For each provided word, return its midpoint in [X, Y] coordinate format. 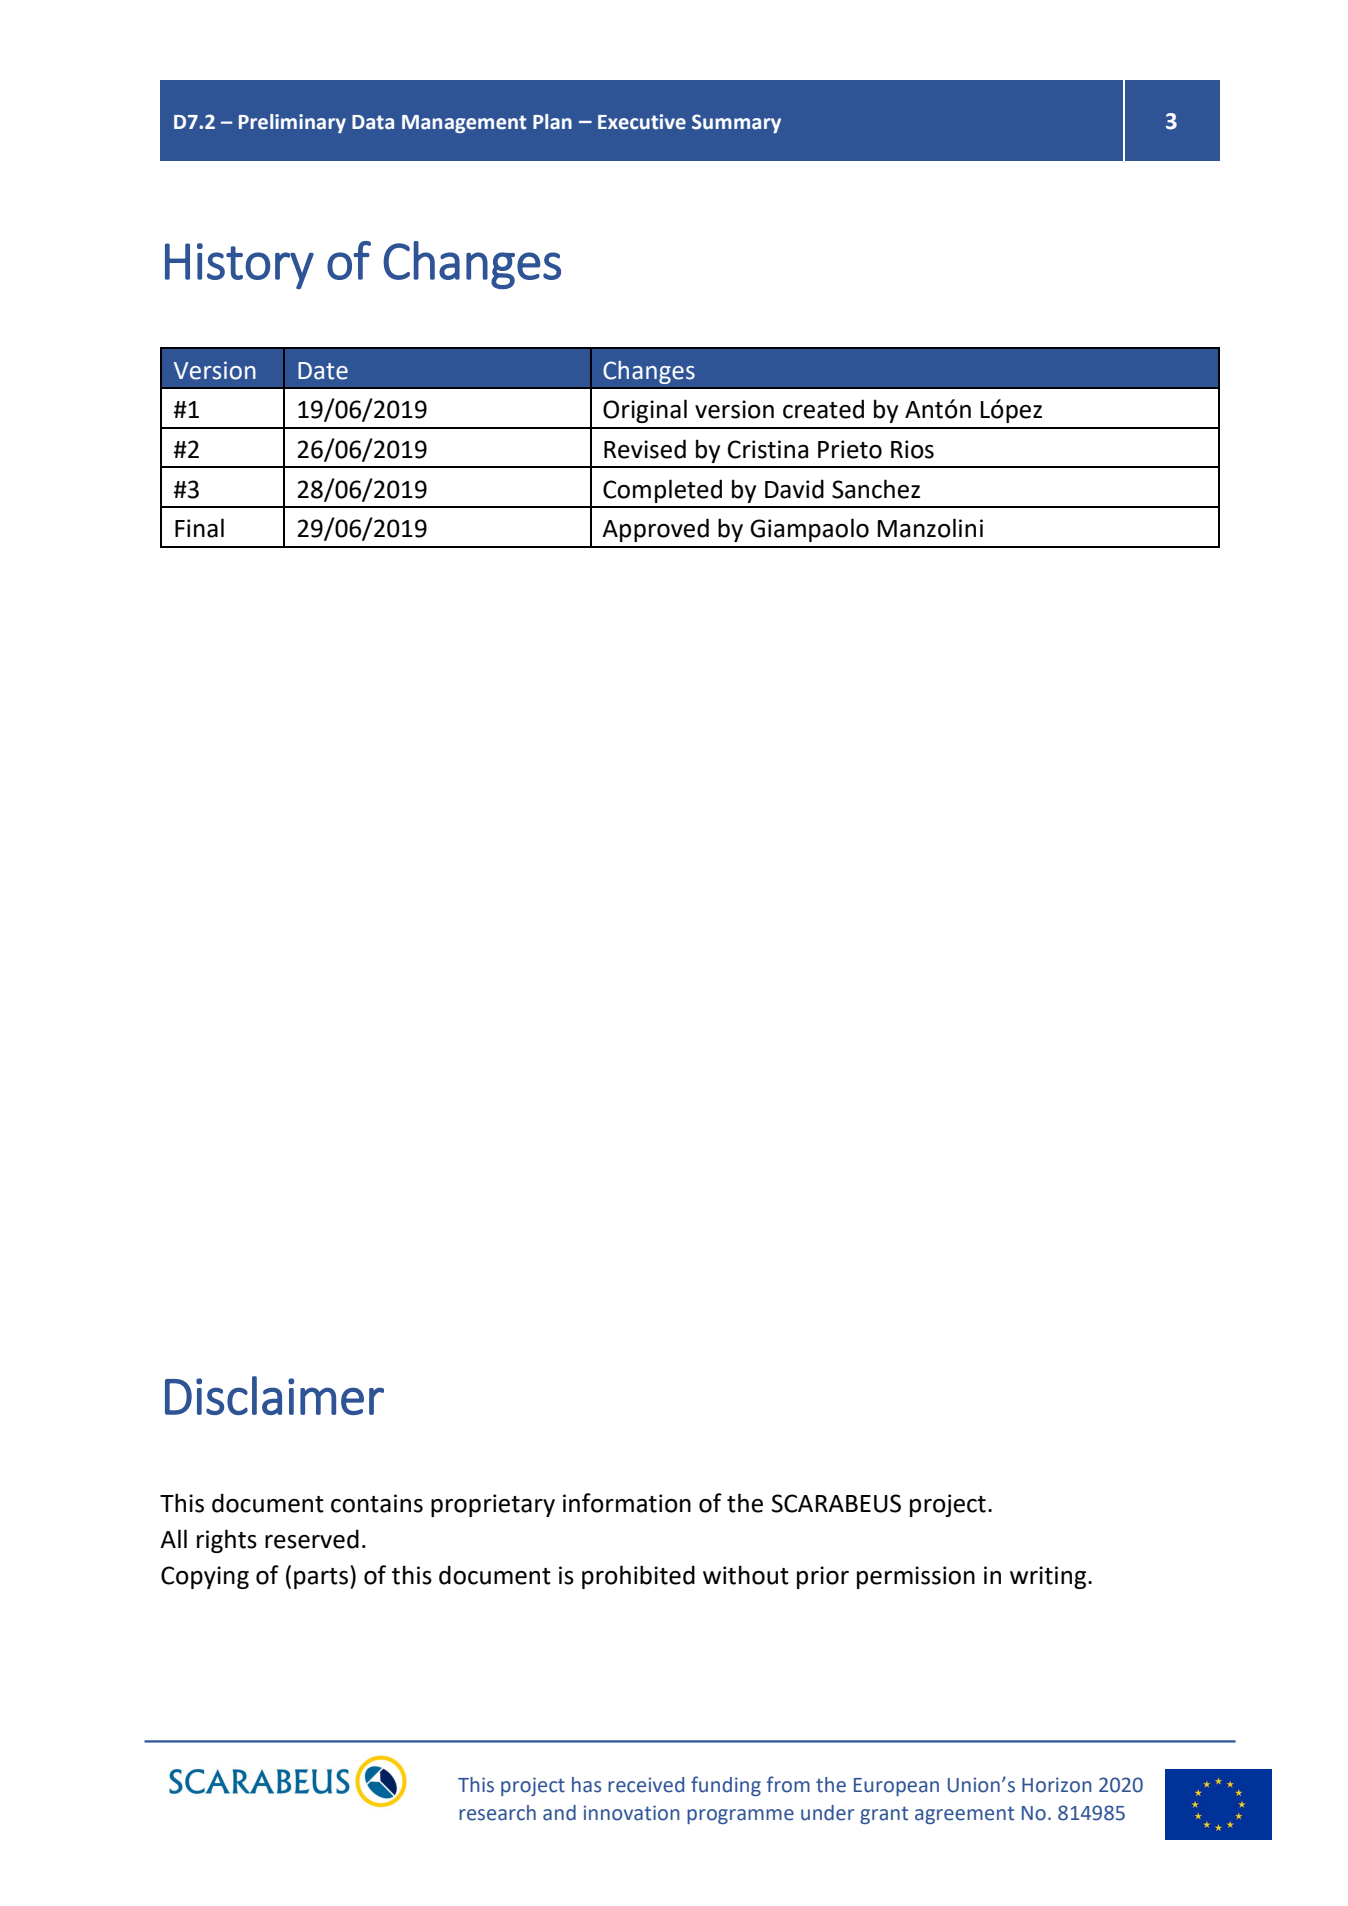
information [627, 1503]
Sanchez [876, 489]
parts [321, 1578]
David [794, 489]
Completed [662, 491]
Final [199, 528]
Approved [655, 530]
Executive [642, 122]
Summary [736, 123]
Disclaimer [274, 1395]
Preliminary [292, 123]
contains [377, 1503]
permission [916, 1577]
